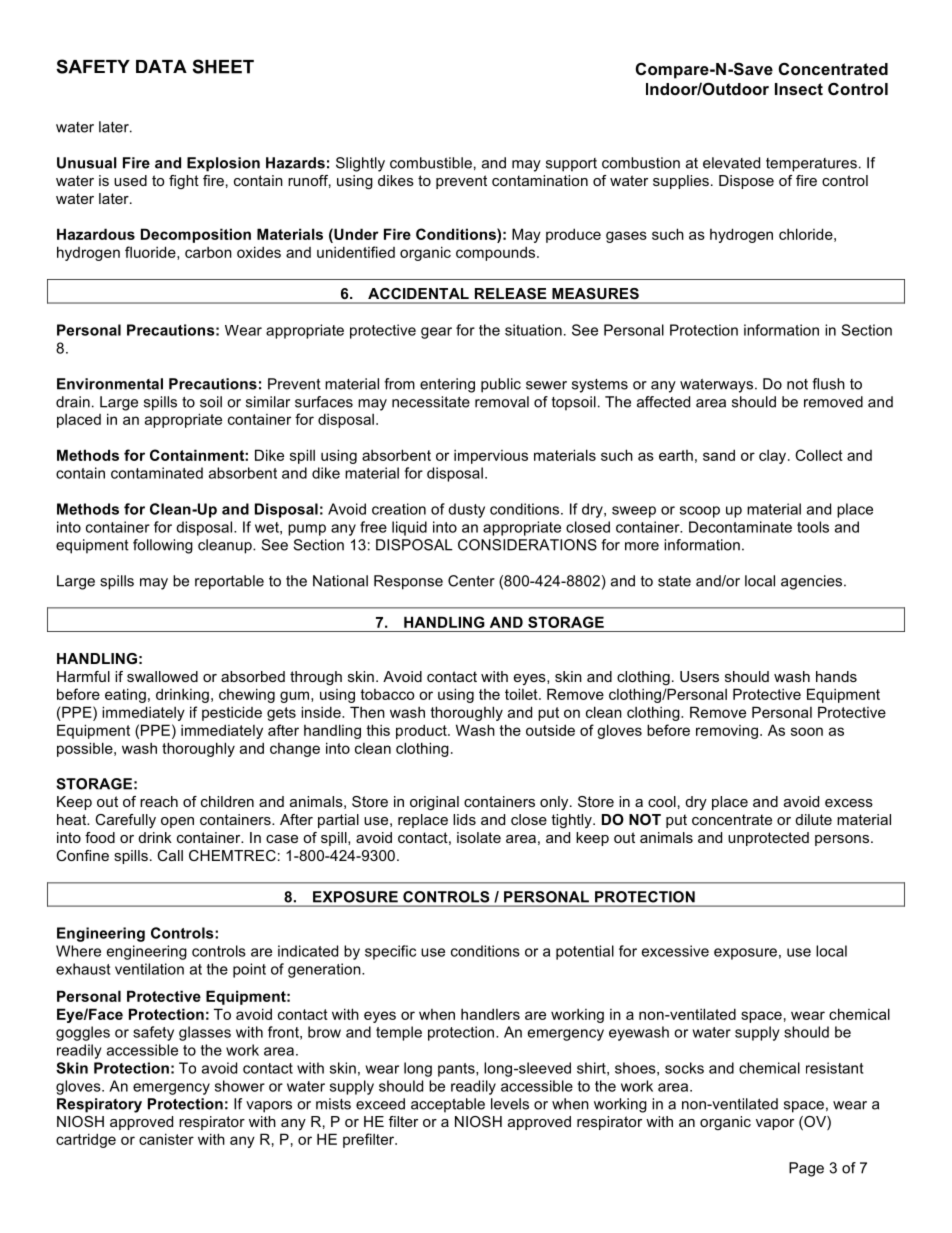 This screenshot has width=952, height=1233. What do you see at coordinates (170, 855) in the screenshot?
I see `Call` at bounding box center [170, 855].
